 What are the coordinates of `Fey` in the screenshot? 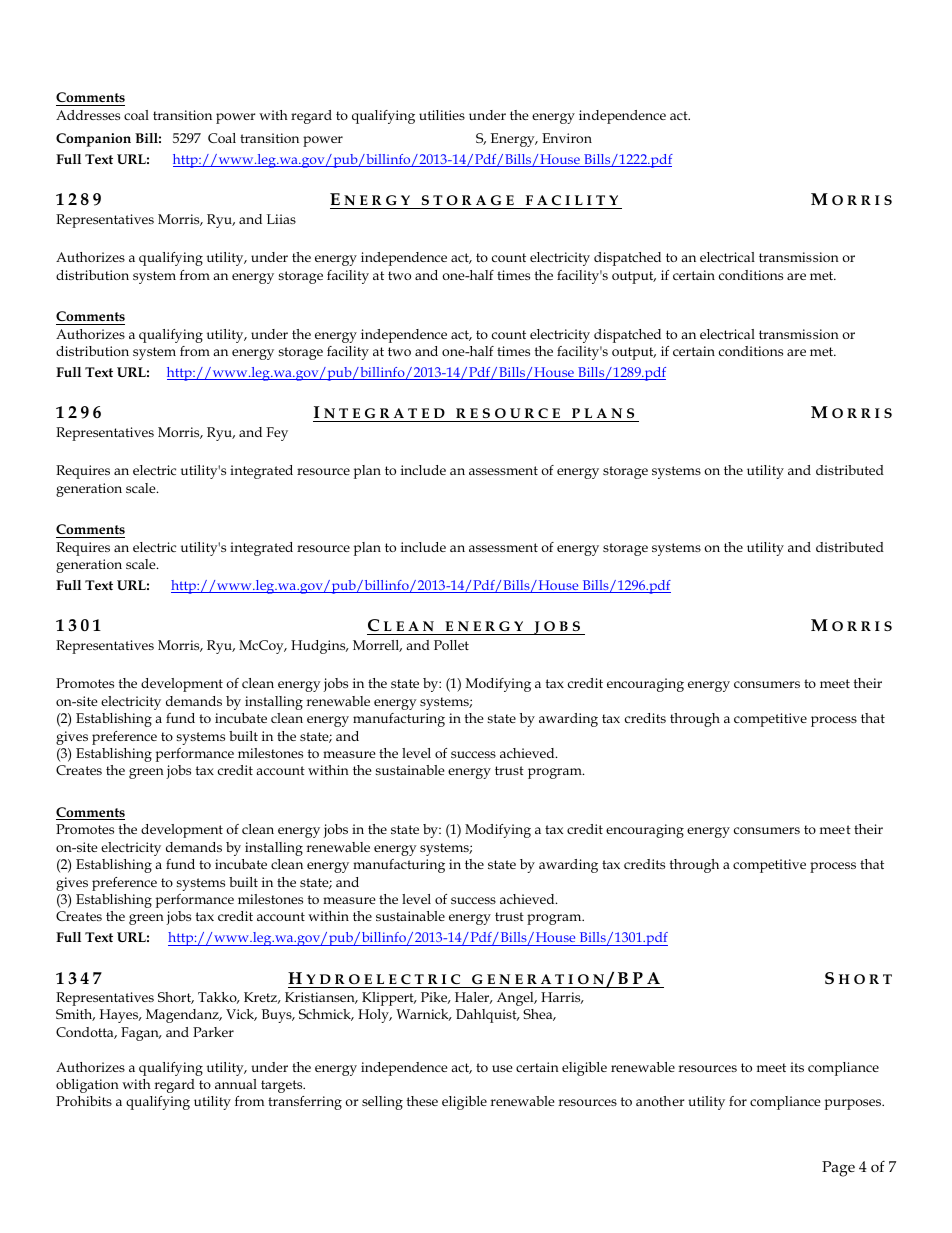 It's located at (277, 434).
